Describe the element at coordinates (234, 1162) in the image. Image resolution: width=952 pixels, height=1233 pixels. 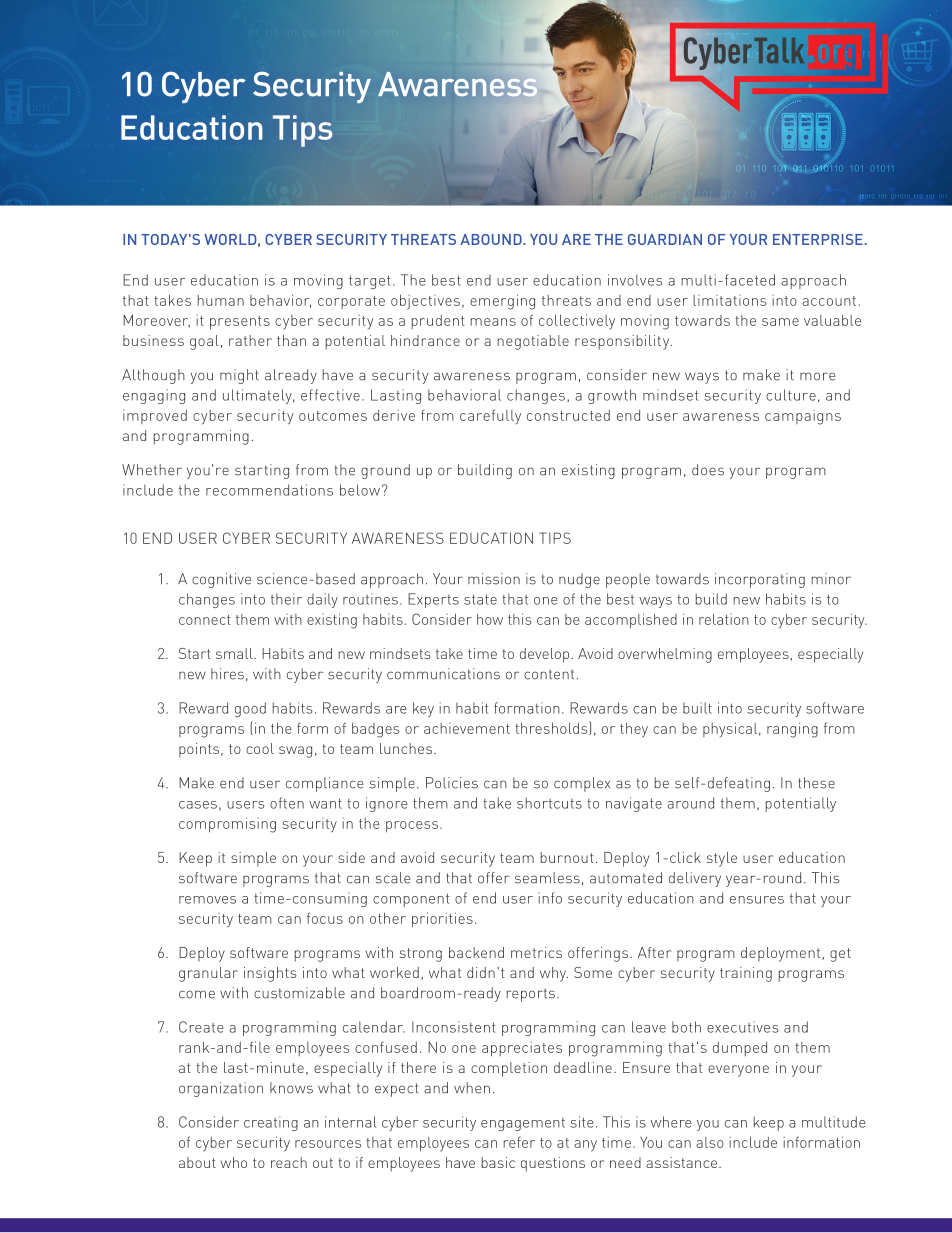
I see `who` at that location.
